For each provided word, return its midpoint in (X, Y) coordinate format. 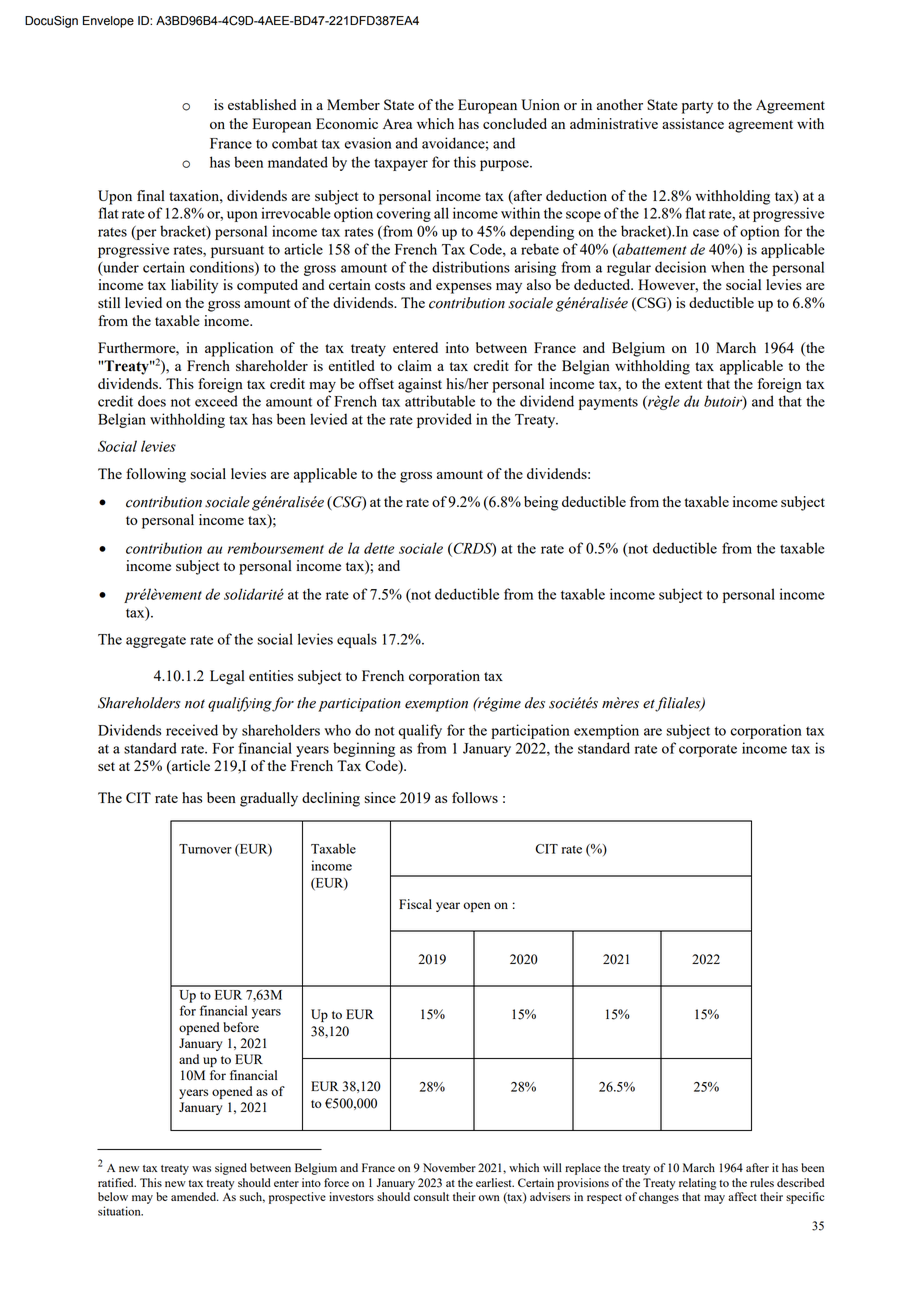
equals (357, 640)
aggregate (156, 641)
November (449, 1167)
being (541, 503)
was (201, 1169)
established (262, 104)
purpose (505, 165)
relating (697, 1184)
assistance (693, 123)
